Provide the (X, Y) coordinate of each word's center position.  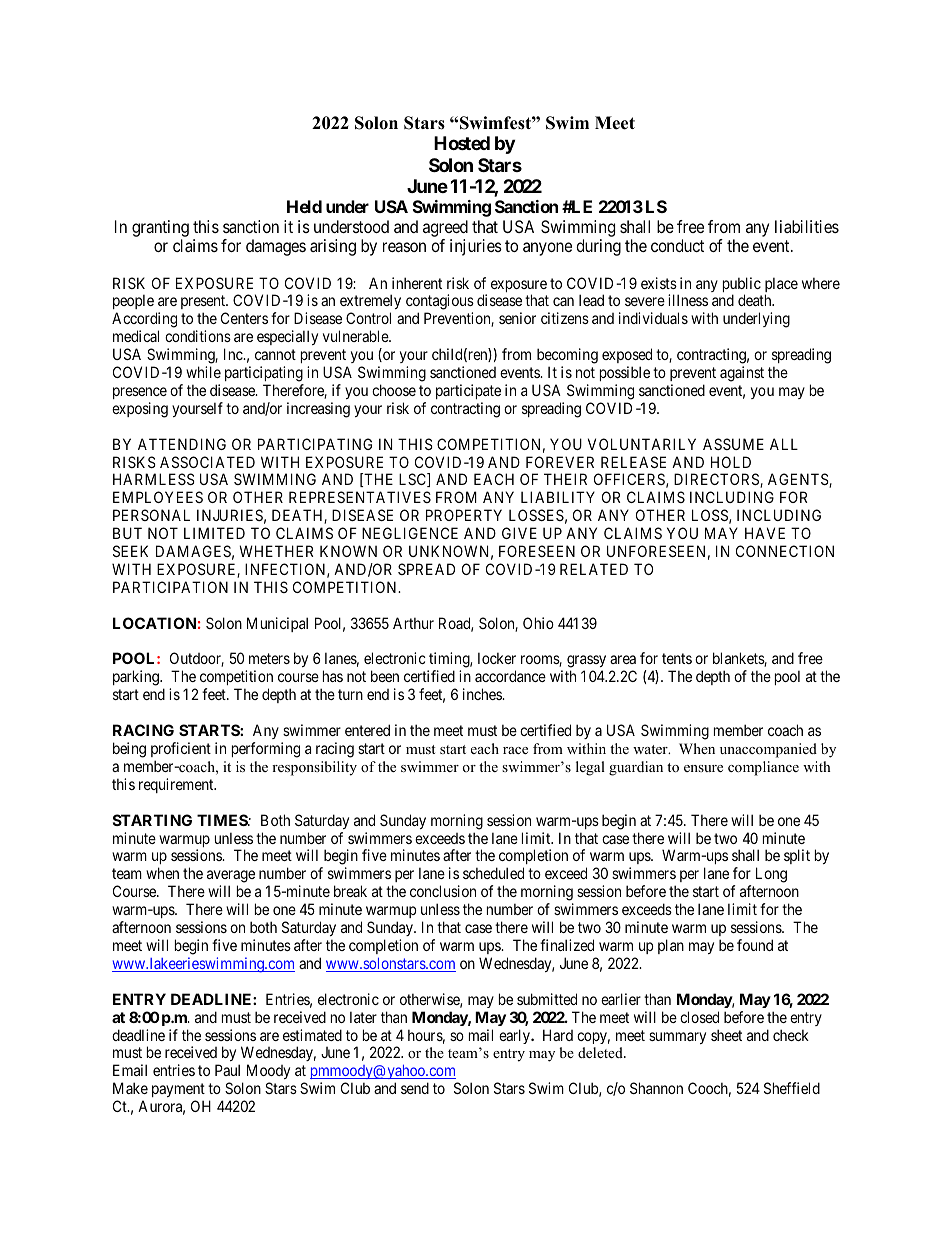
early (515, 1036)
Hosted (462, 143)
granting (160, 228)
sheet (726, 1035)
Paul (227, 1070)
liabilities (807, 226)
